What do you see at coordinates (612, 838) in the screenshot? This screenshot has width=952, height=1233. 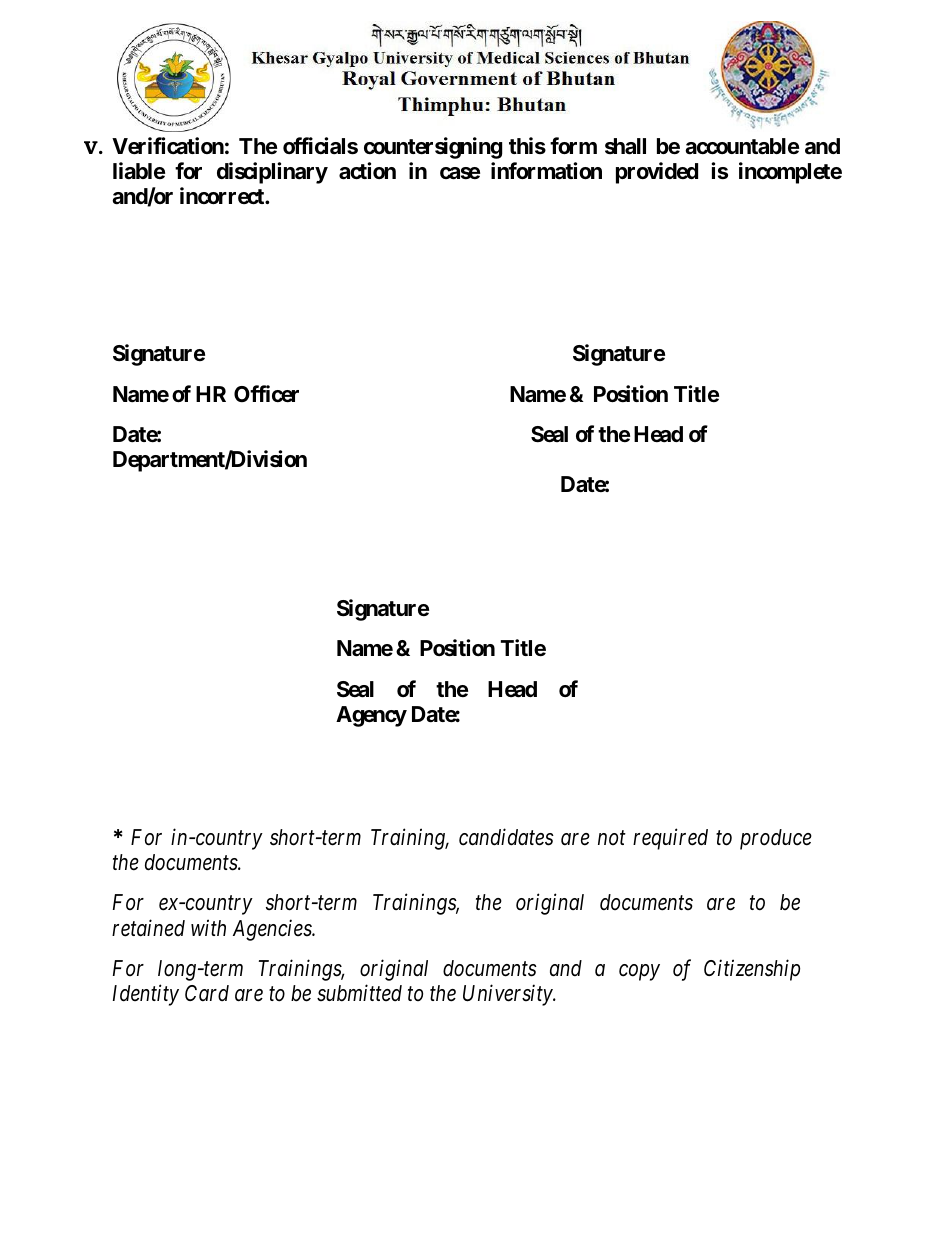 I see `not` at bounding box center [612, 838].
